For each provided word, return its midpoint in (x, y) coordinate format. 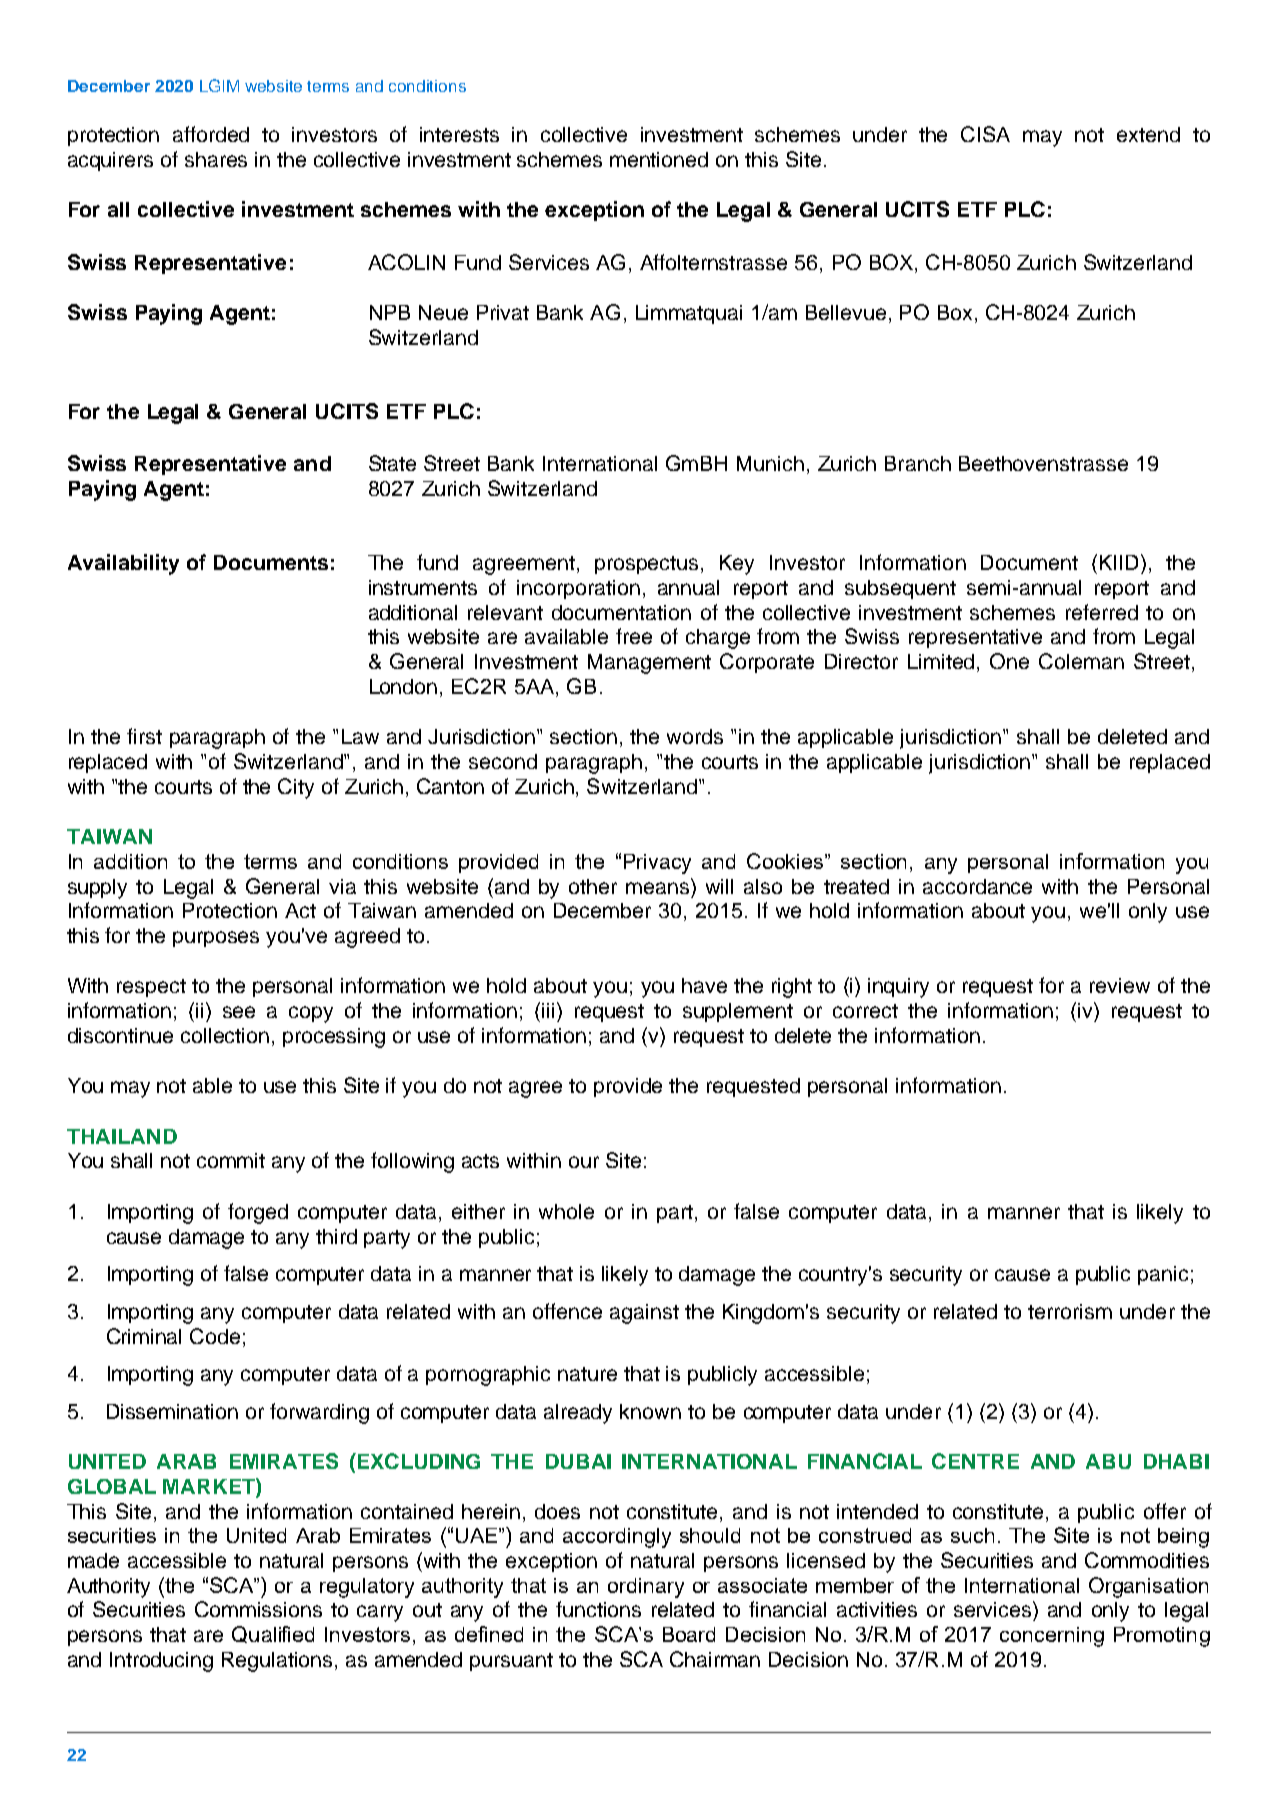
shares (216, 159)
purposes (216, 939)
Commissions (258, 1609)
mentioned (659, 159)
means (657, 888)
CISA (985, 134)
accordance (977, 886)
